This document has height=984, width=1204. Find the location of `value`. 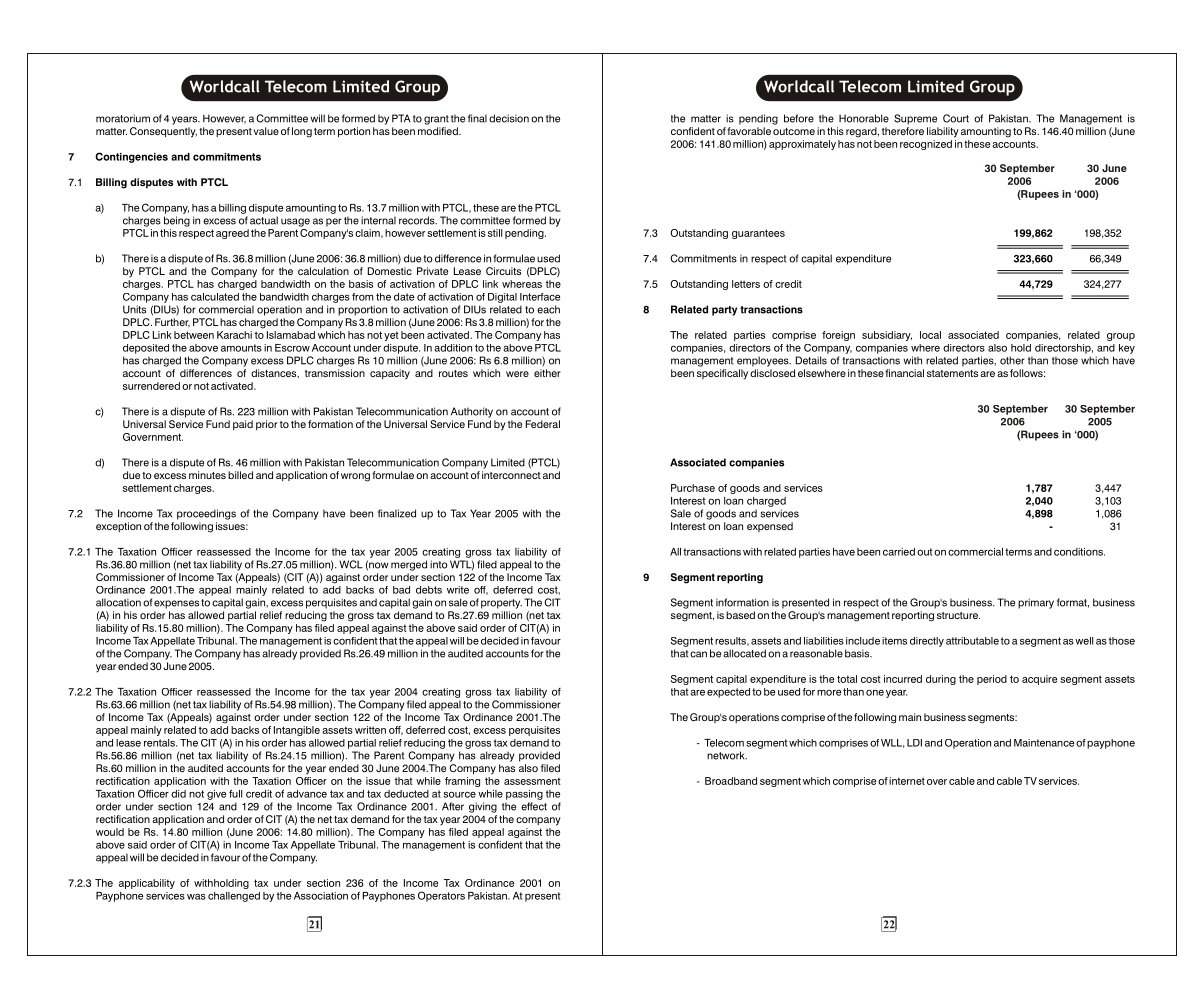

value is located at coordinates (266, 131).
